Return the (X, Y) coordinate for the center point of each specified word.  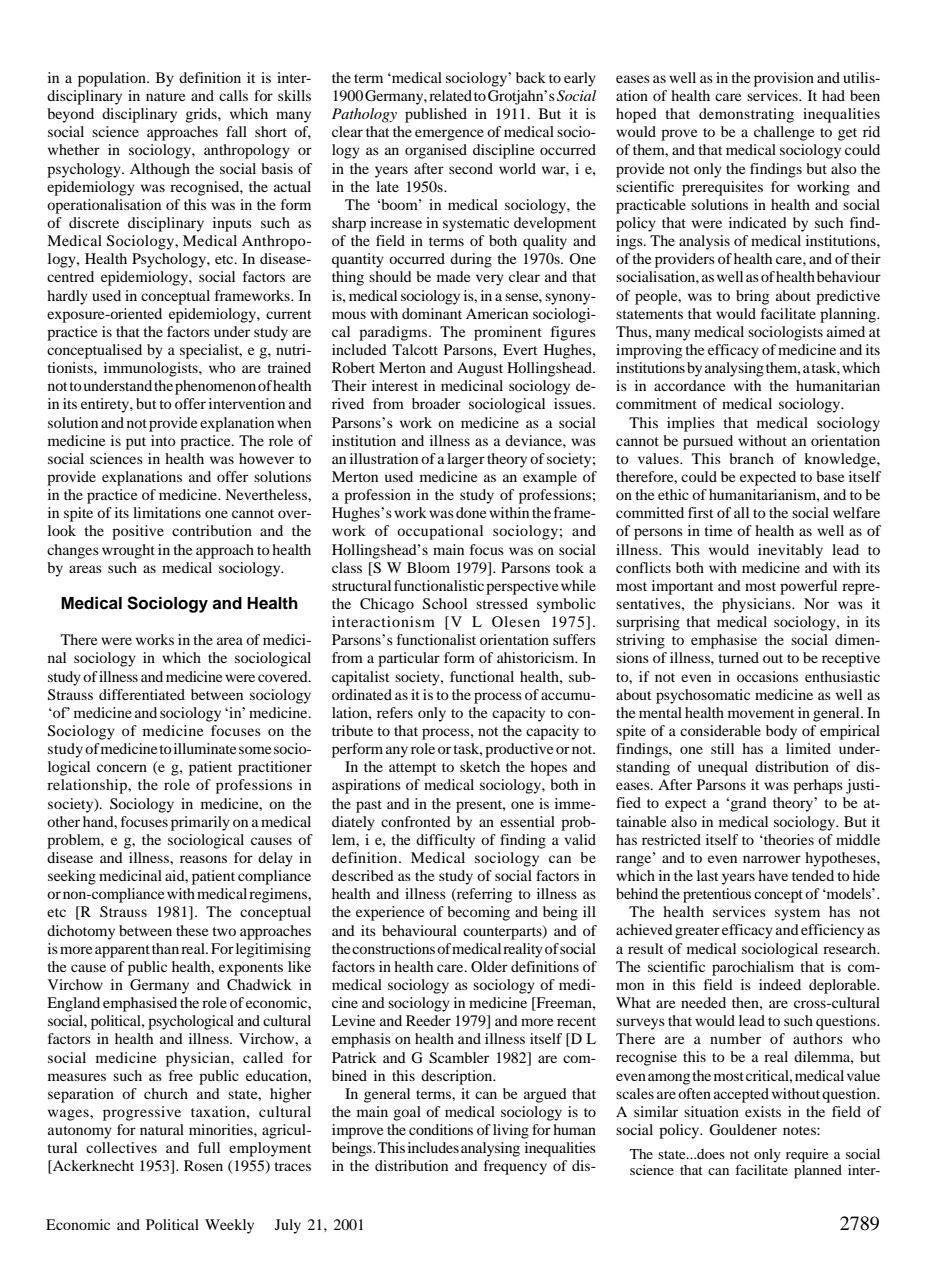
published (436, 115)
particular (409, 659)
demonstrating (746, 115)
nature (165, 96)
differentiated (142, 694)
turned (738, 657)
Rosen (203, 1165)
